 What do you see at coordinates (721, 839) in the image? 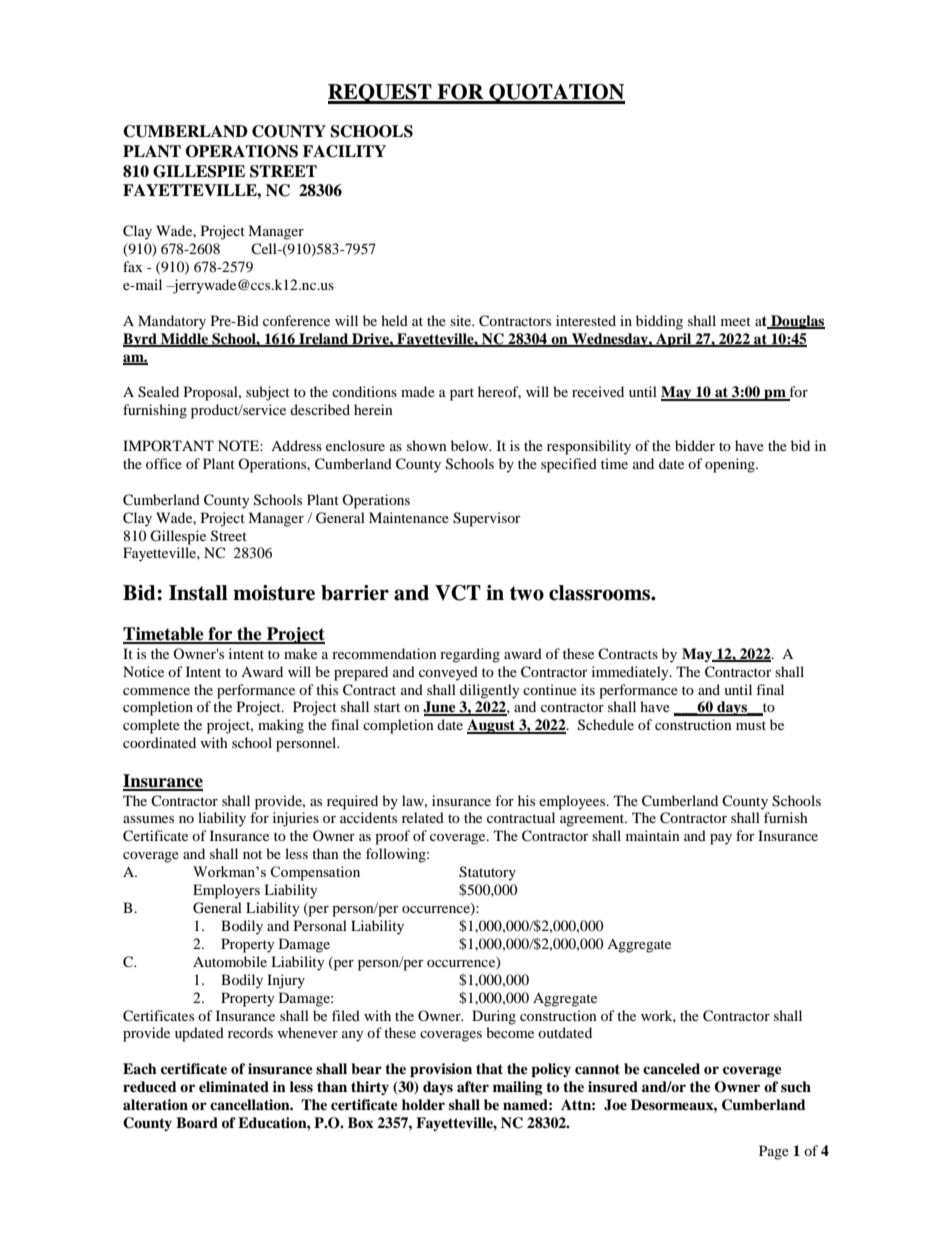
I see `pay` at bounding box center [721, 839].
